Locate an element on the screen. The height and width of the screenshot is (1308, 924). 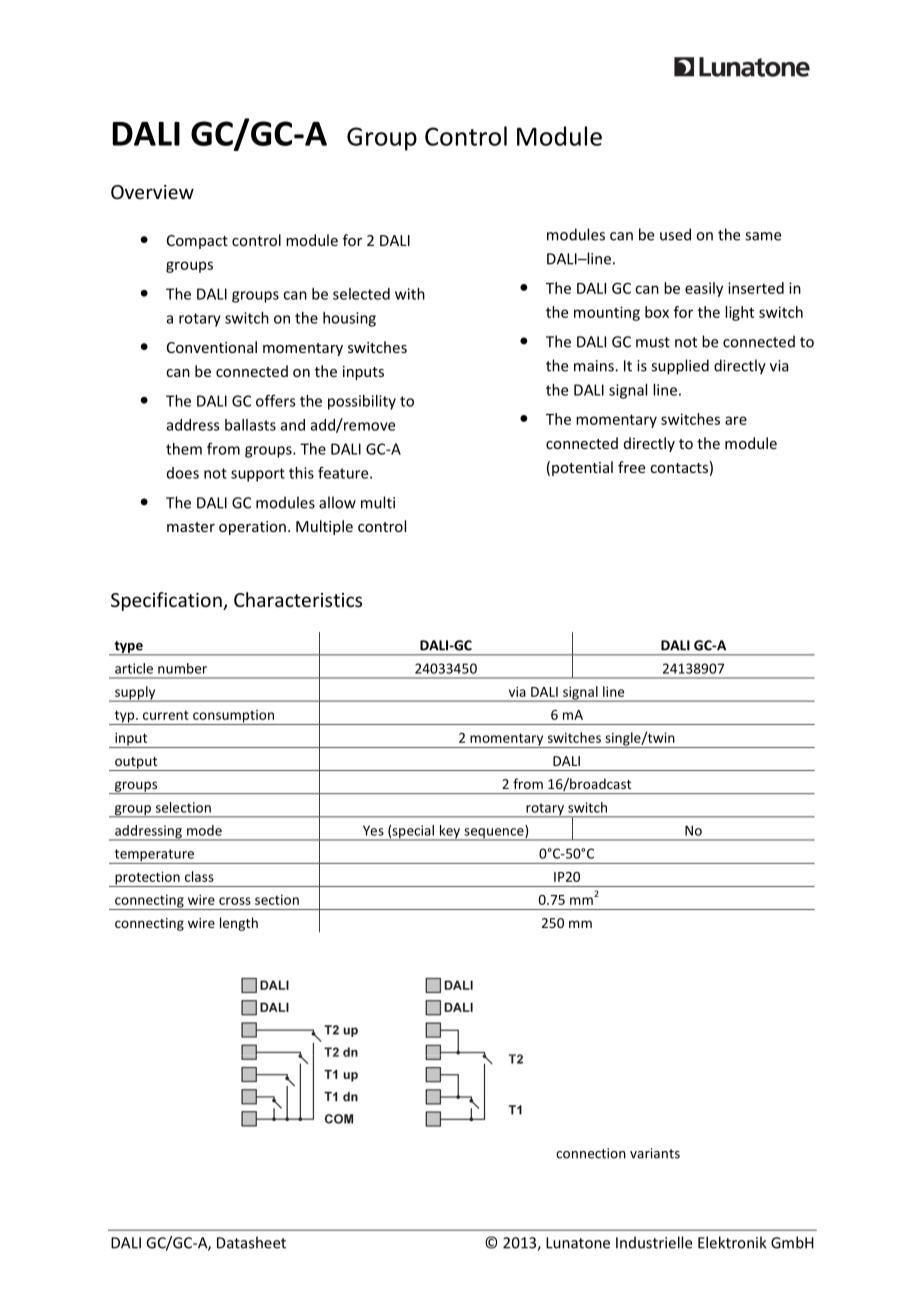
used is located at coordinates (675, 234).
